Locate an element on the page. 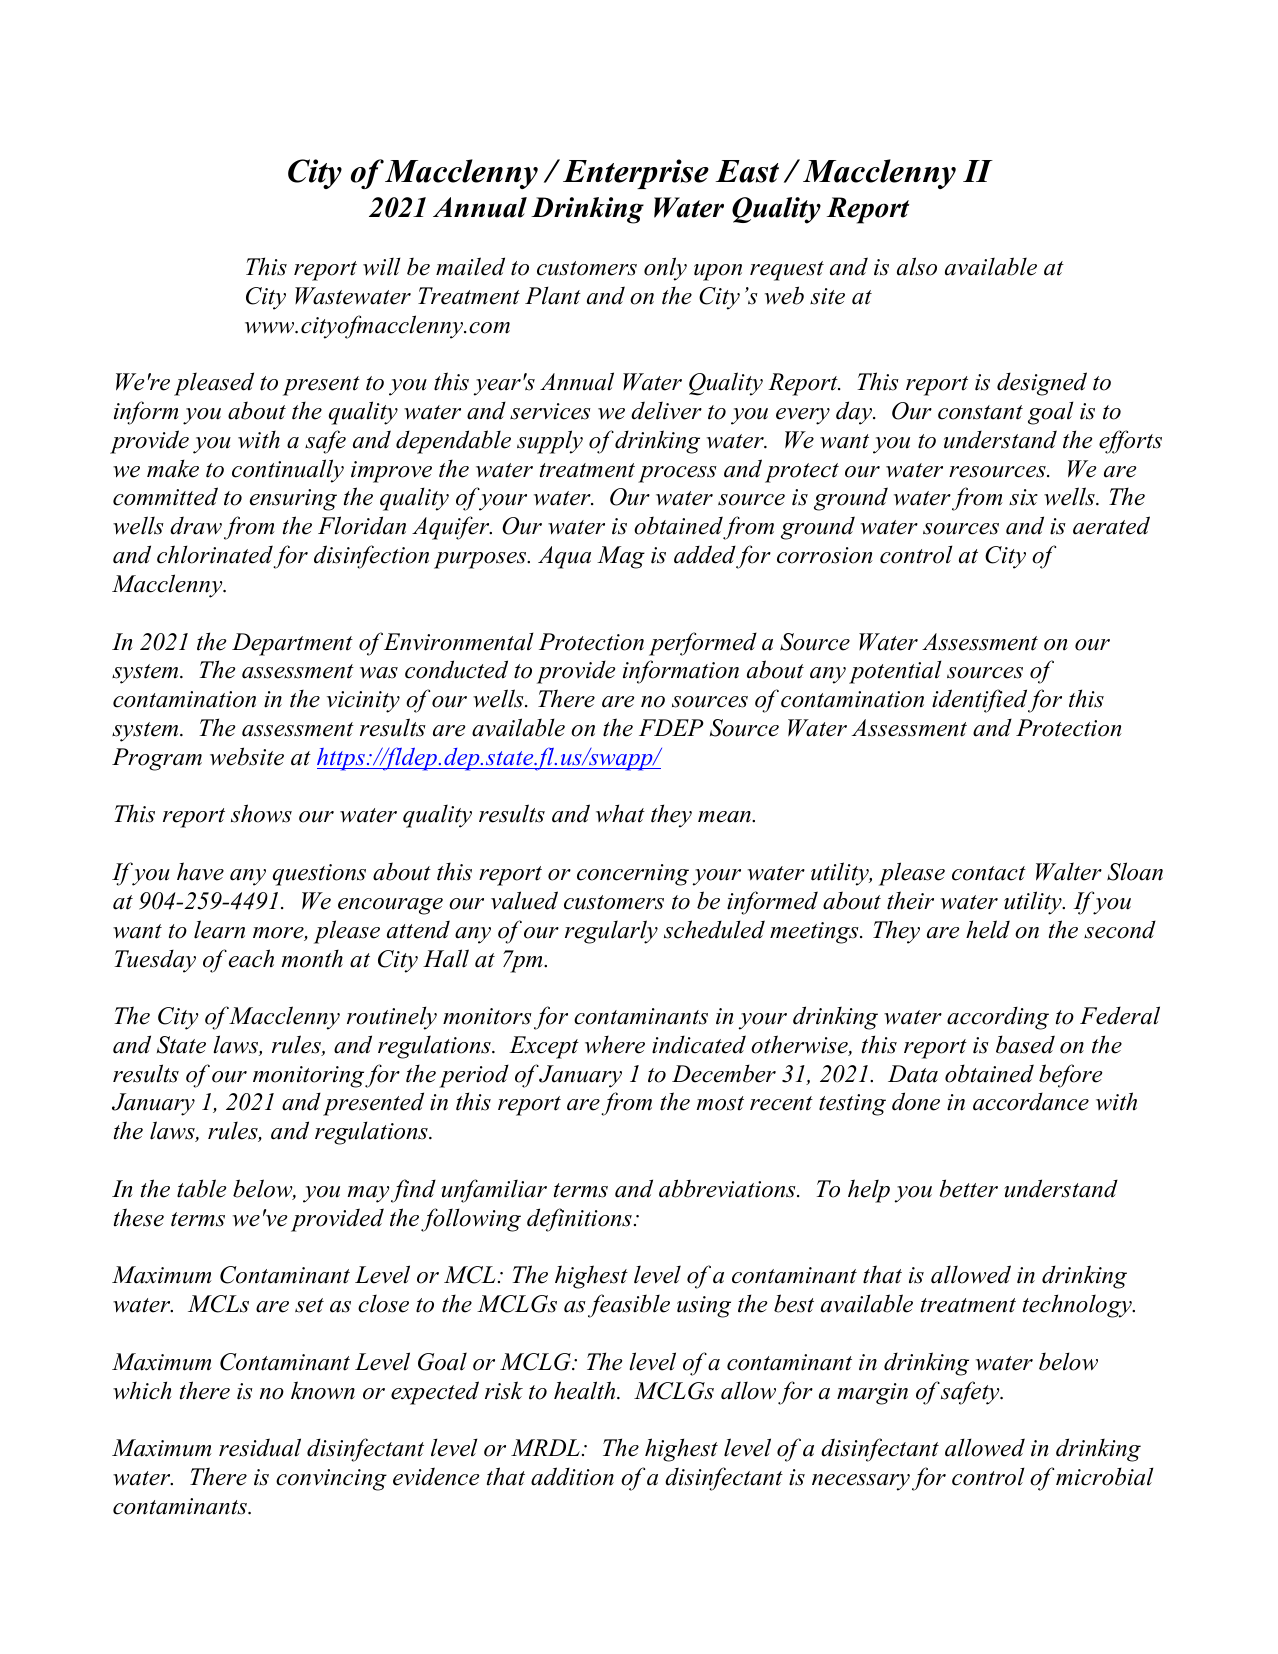  Enterprise is located at coordinates (636, 174).
